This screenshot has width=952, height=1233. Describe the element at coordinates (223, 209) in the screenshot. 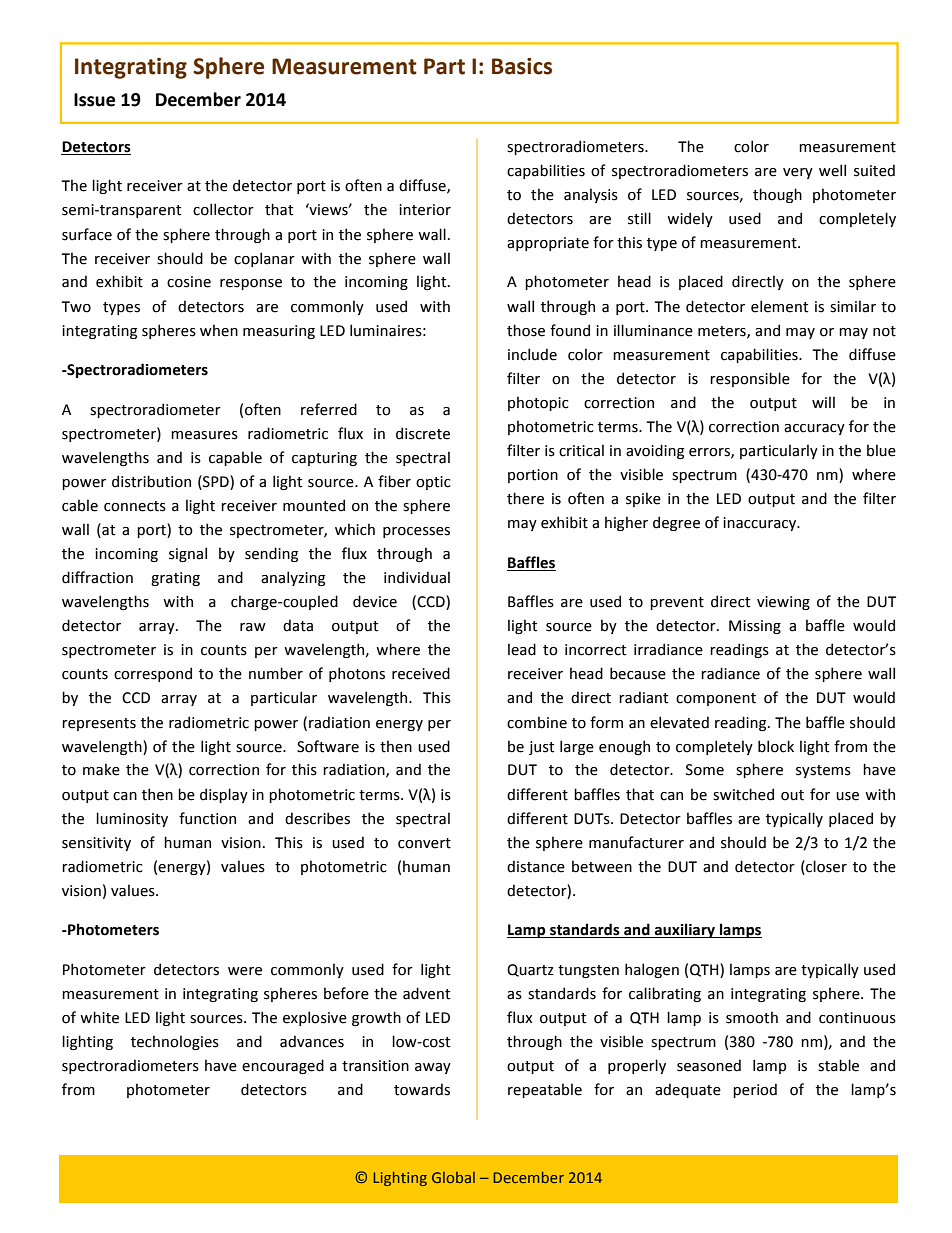

I see `collector` at that location.
